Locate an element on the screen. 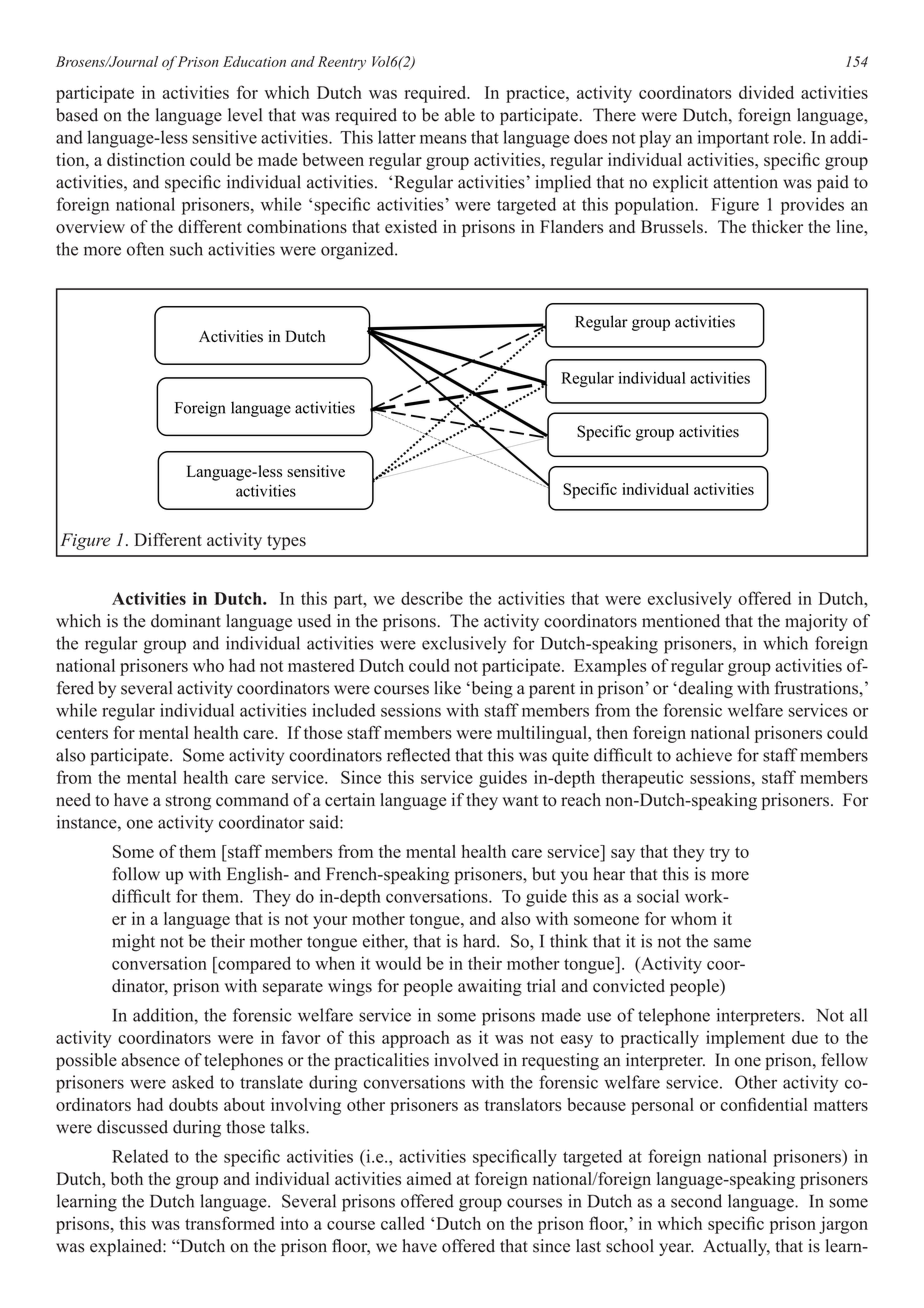 The height and width of the screenshot is (1308, 924). dominant is located at coordinates (186, 621).
